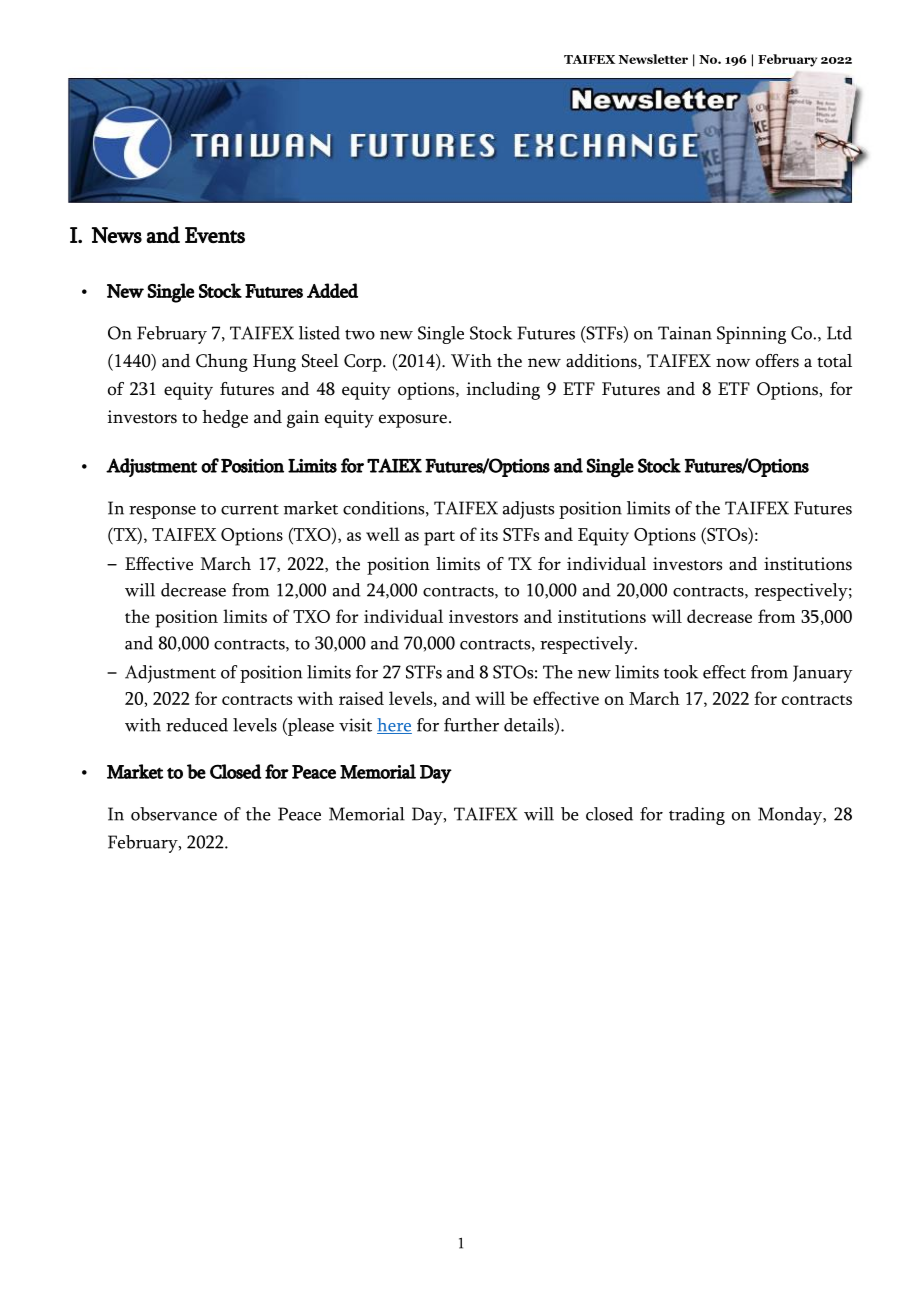  I want to click on Events, so click(215, 235).
